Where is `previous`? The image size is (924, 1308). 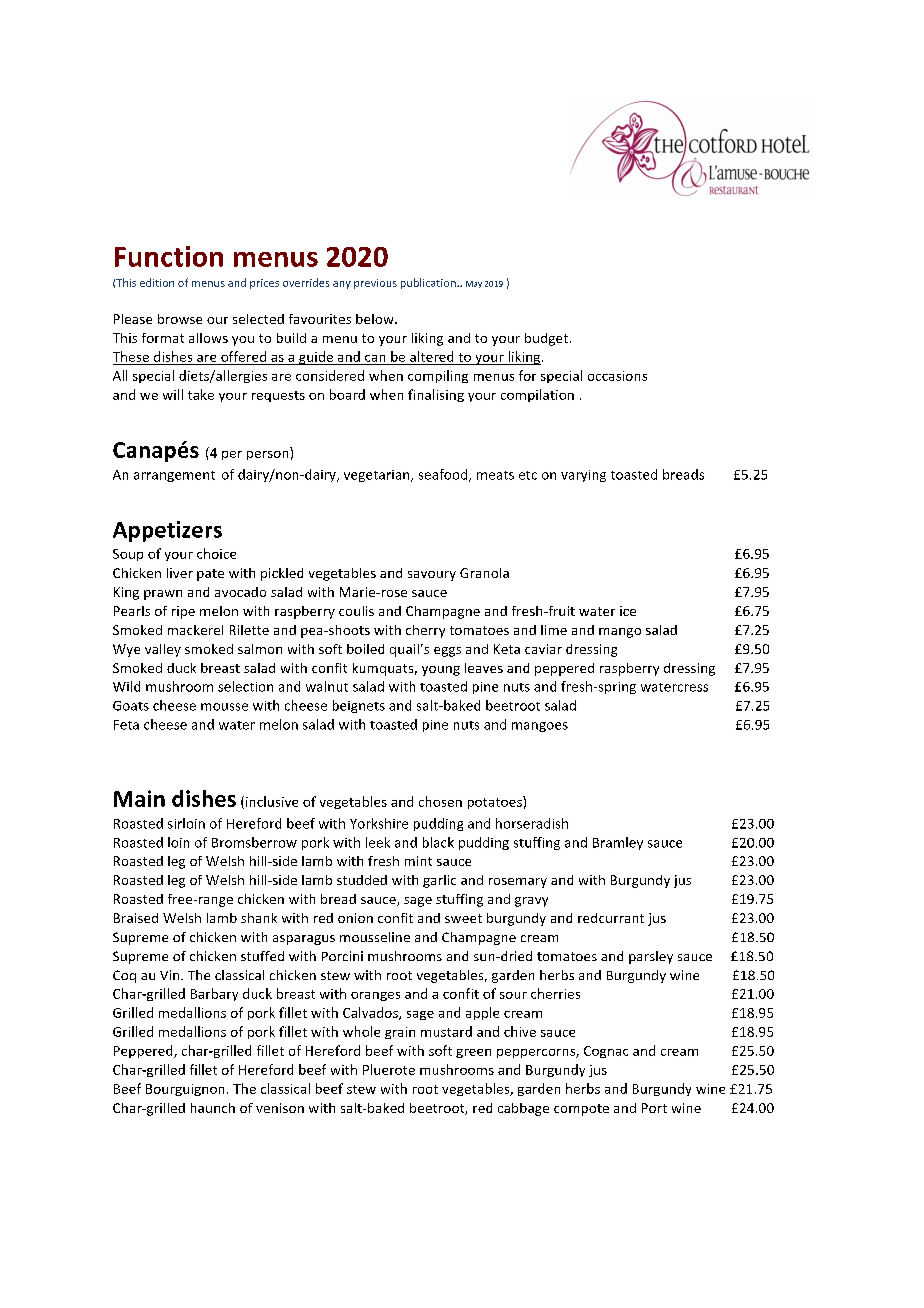
previous is located at coordinates (375, 284).
